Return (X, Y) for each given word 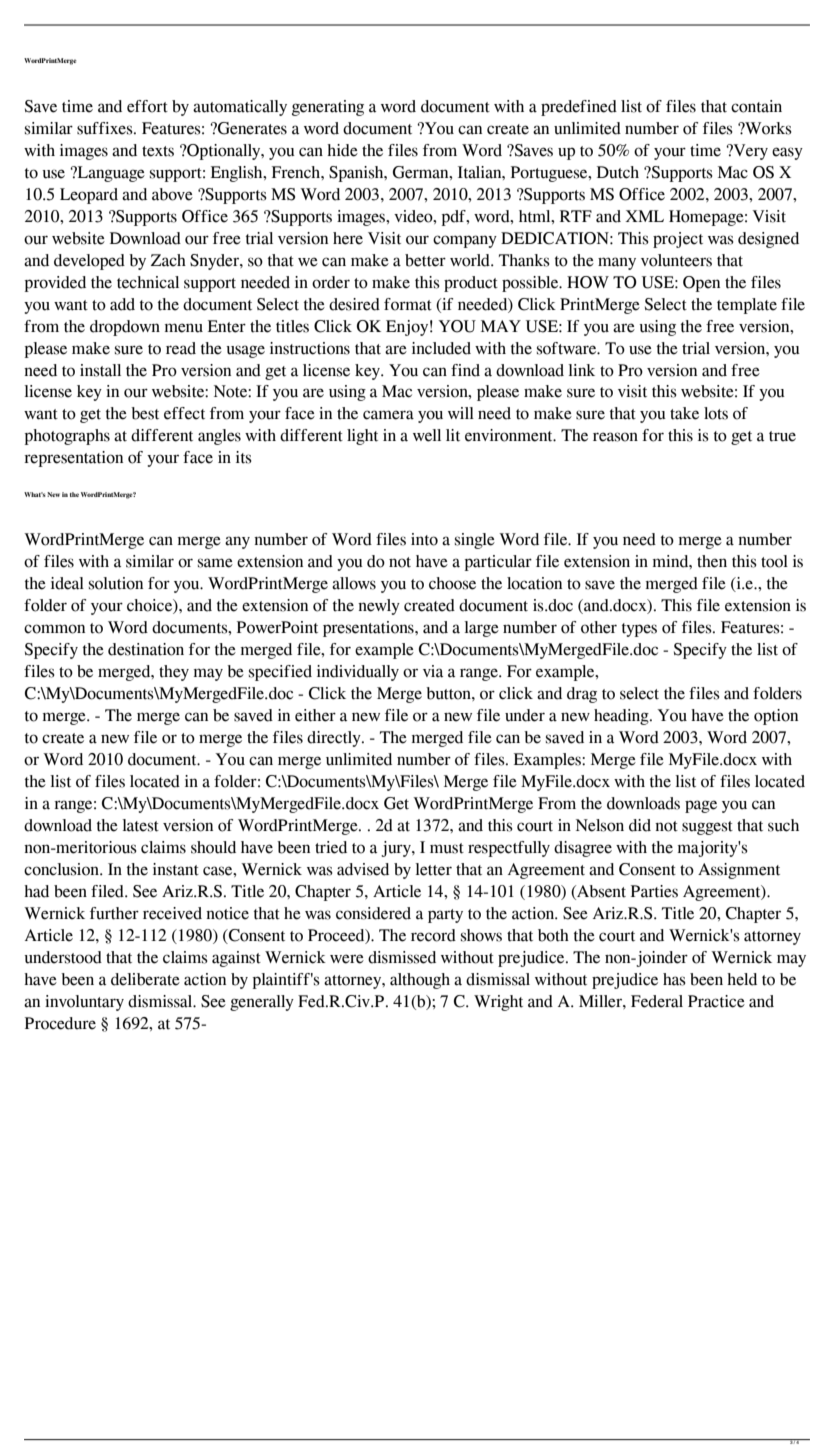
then (712, 561)
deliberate (145, 979)
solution (116, 583)
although (420, 981)
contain (756, 106)
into (424, 539)
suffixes (106, 128)
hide (342, 150)
